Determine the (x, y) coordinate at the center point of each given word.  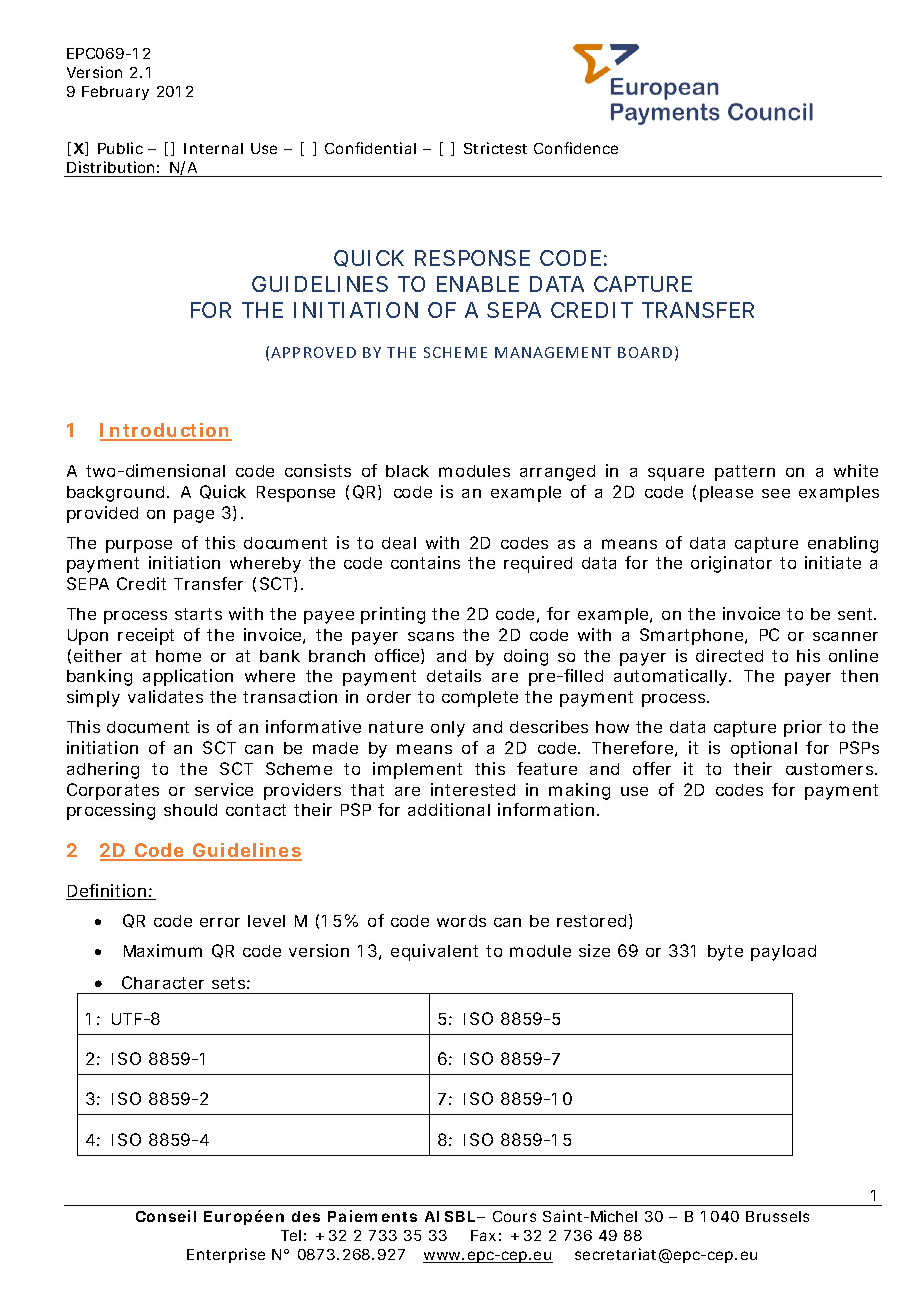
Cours (514, 1216)
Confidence (576, 148)
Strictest (495, 148)
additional (449, 809)
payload (783, 953)
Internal (213, 148)
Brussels (777, 1216)
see (776, 493)
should (190, 810)
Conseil (166, 1216)
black (407, 471)
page (194, 516)
